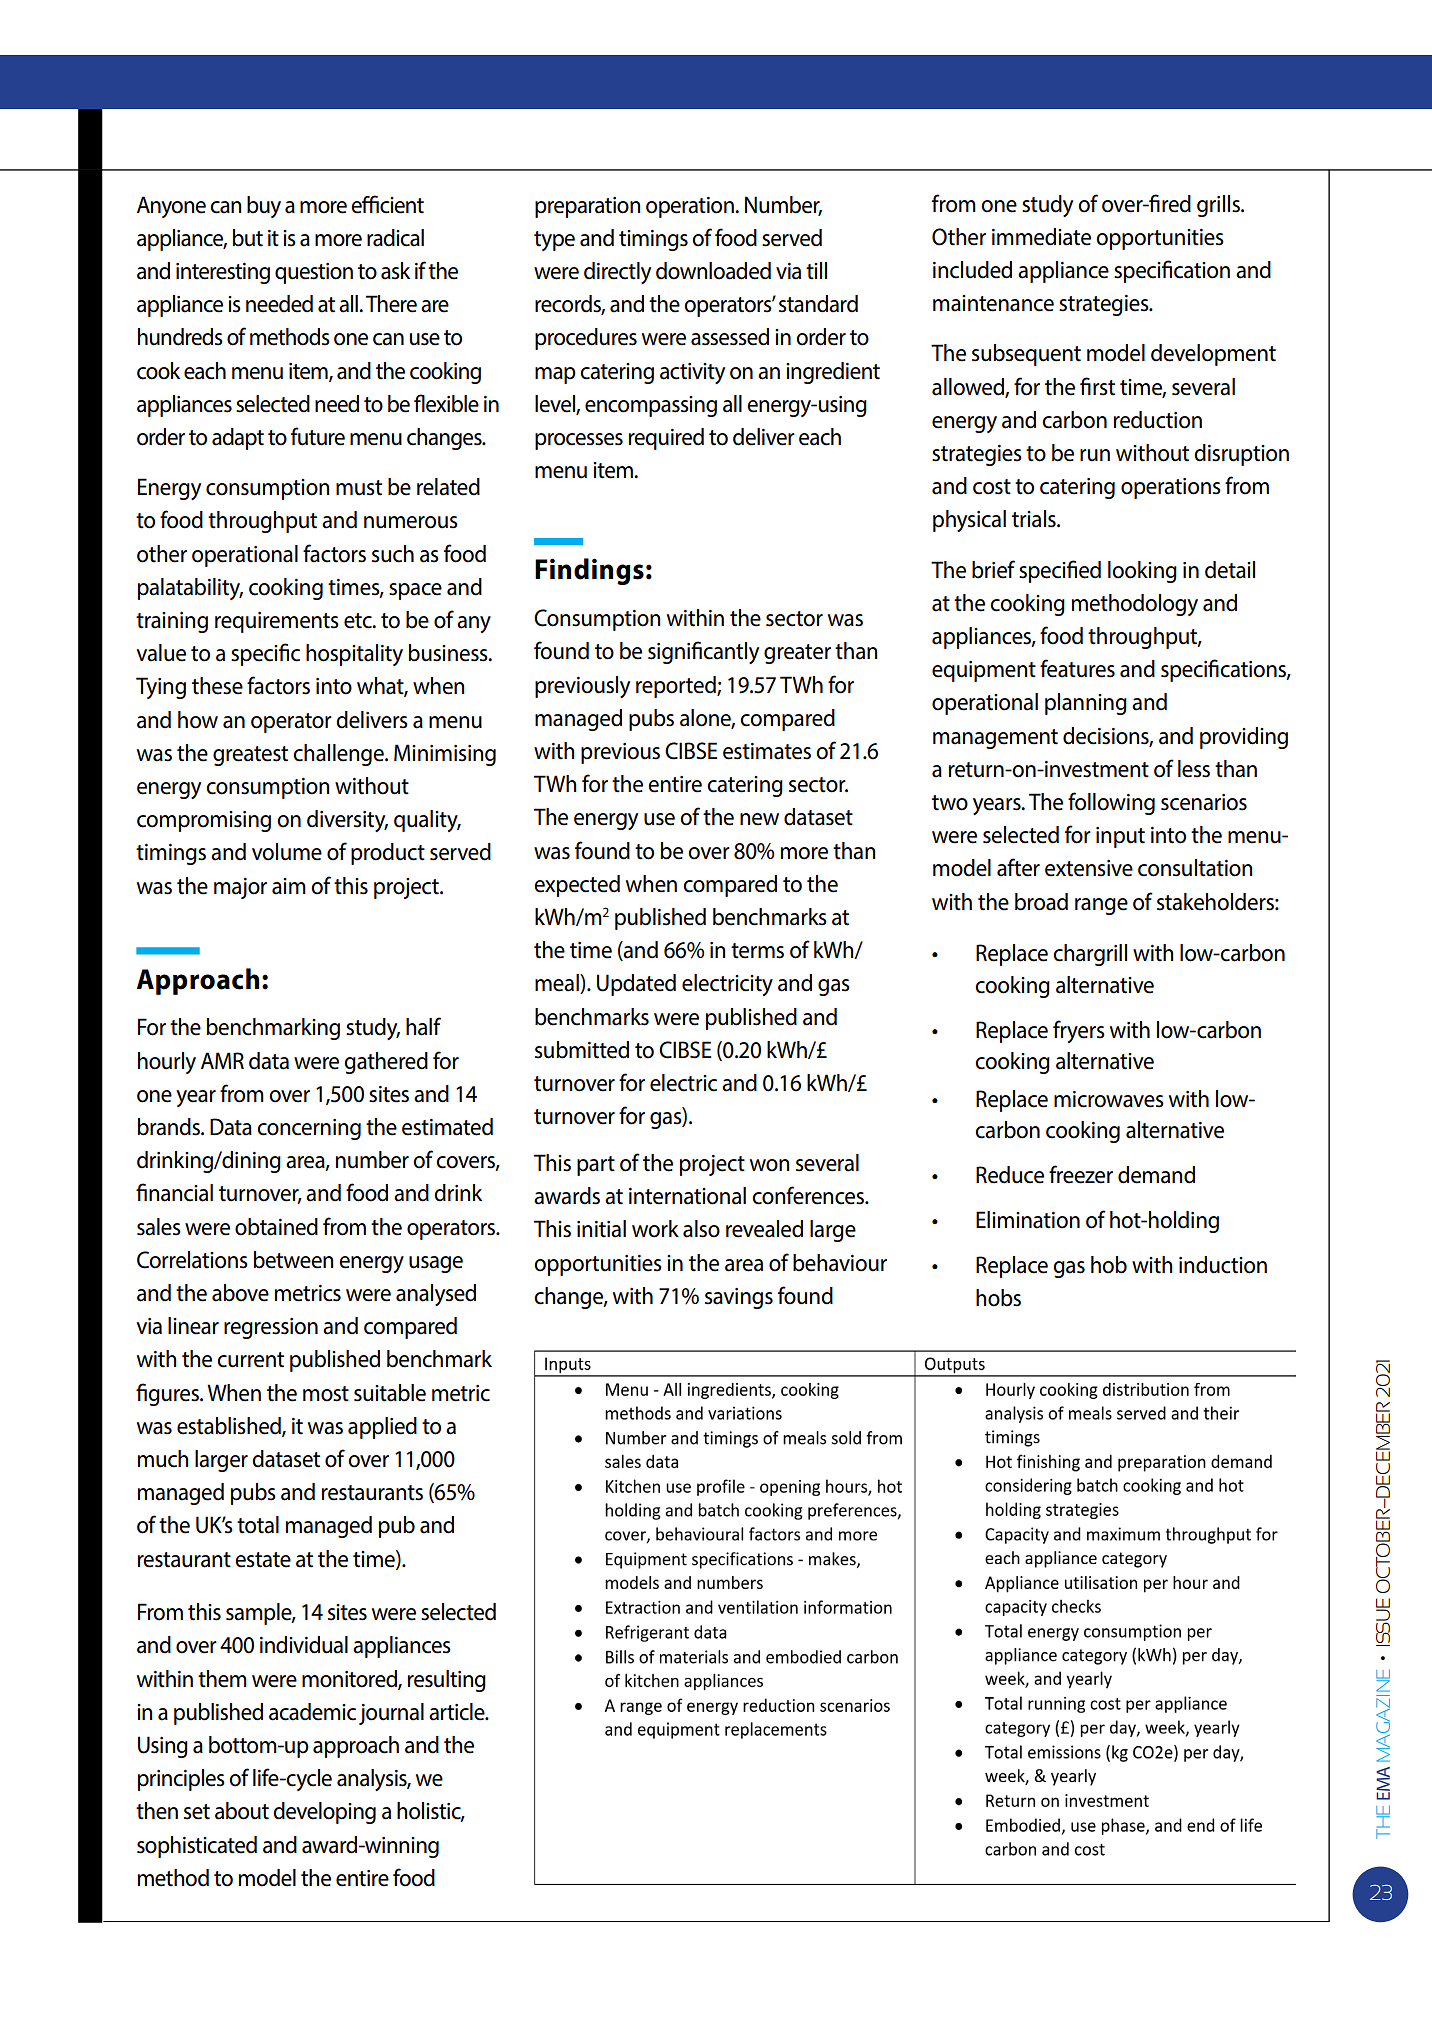  What do you see at coordinates (458, 1712) in the document?
I see `article` at bounding box center [458, 1712].
